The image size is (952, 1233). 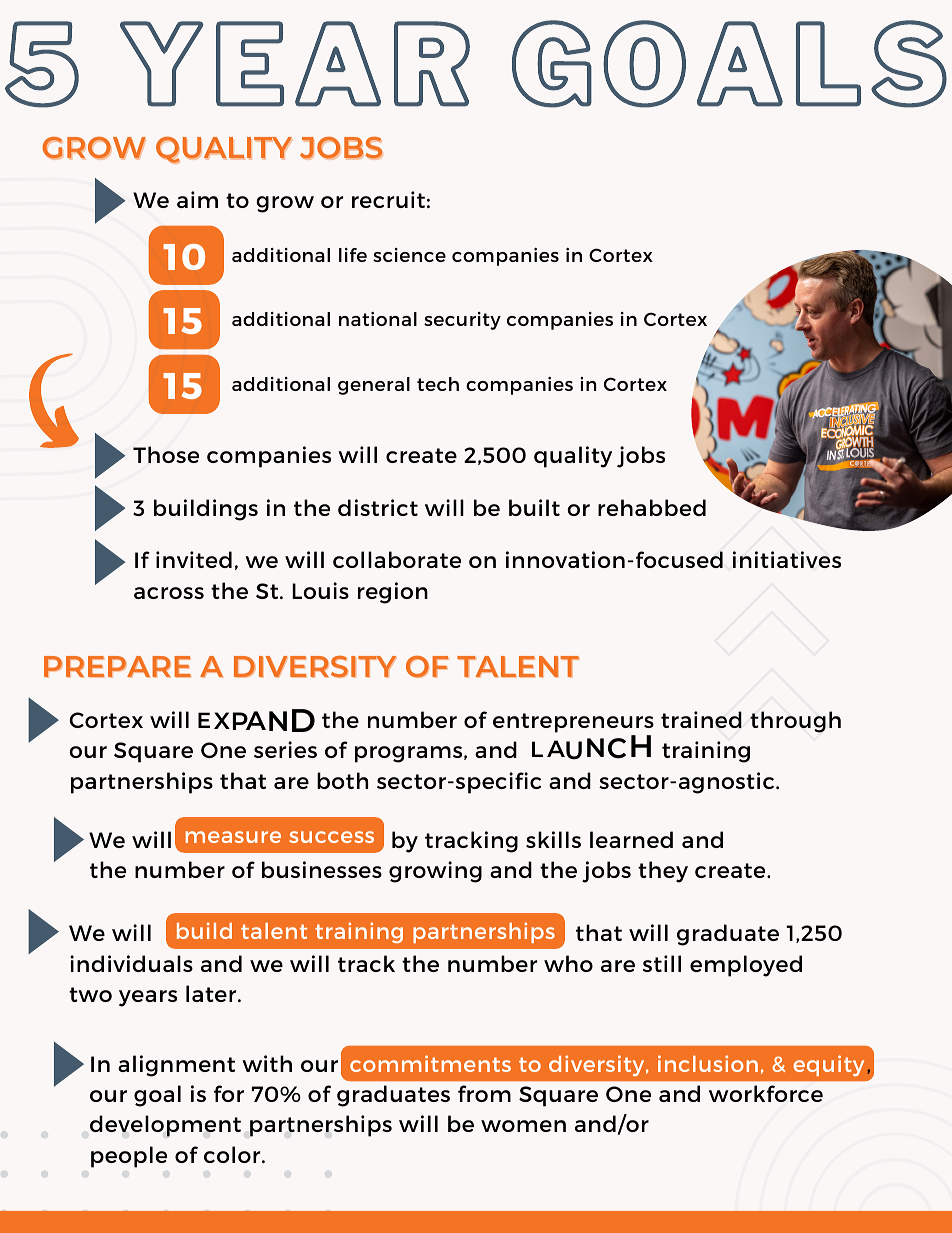 I want to click on entrepreneurs, so click(x=573, y=723).
